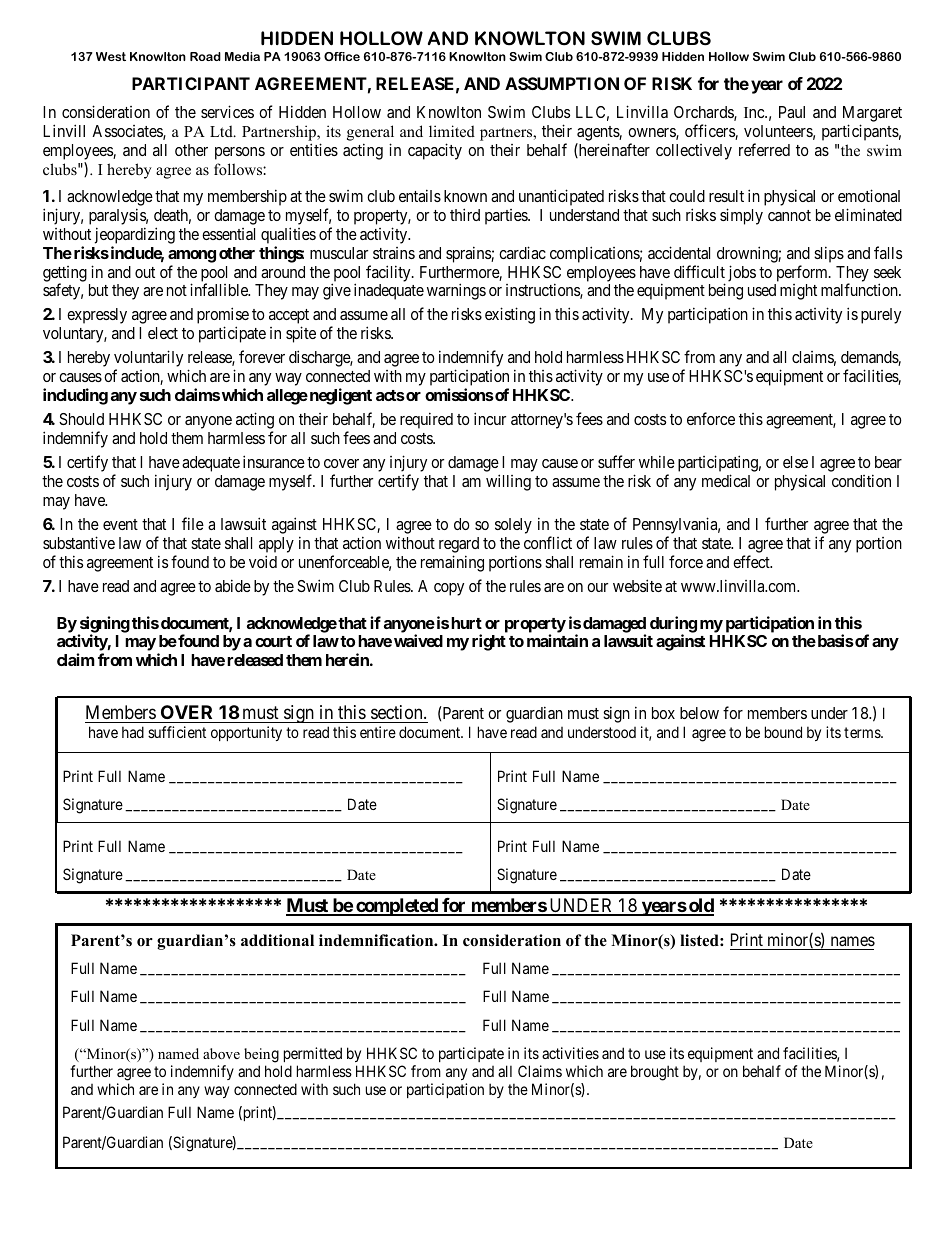 This image has height=1233, width=952. Describe the element at coordinates (783, 732) in the image. I see `bound` at that location.
